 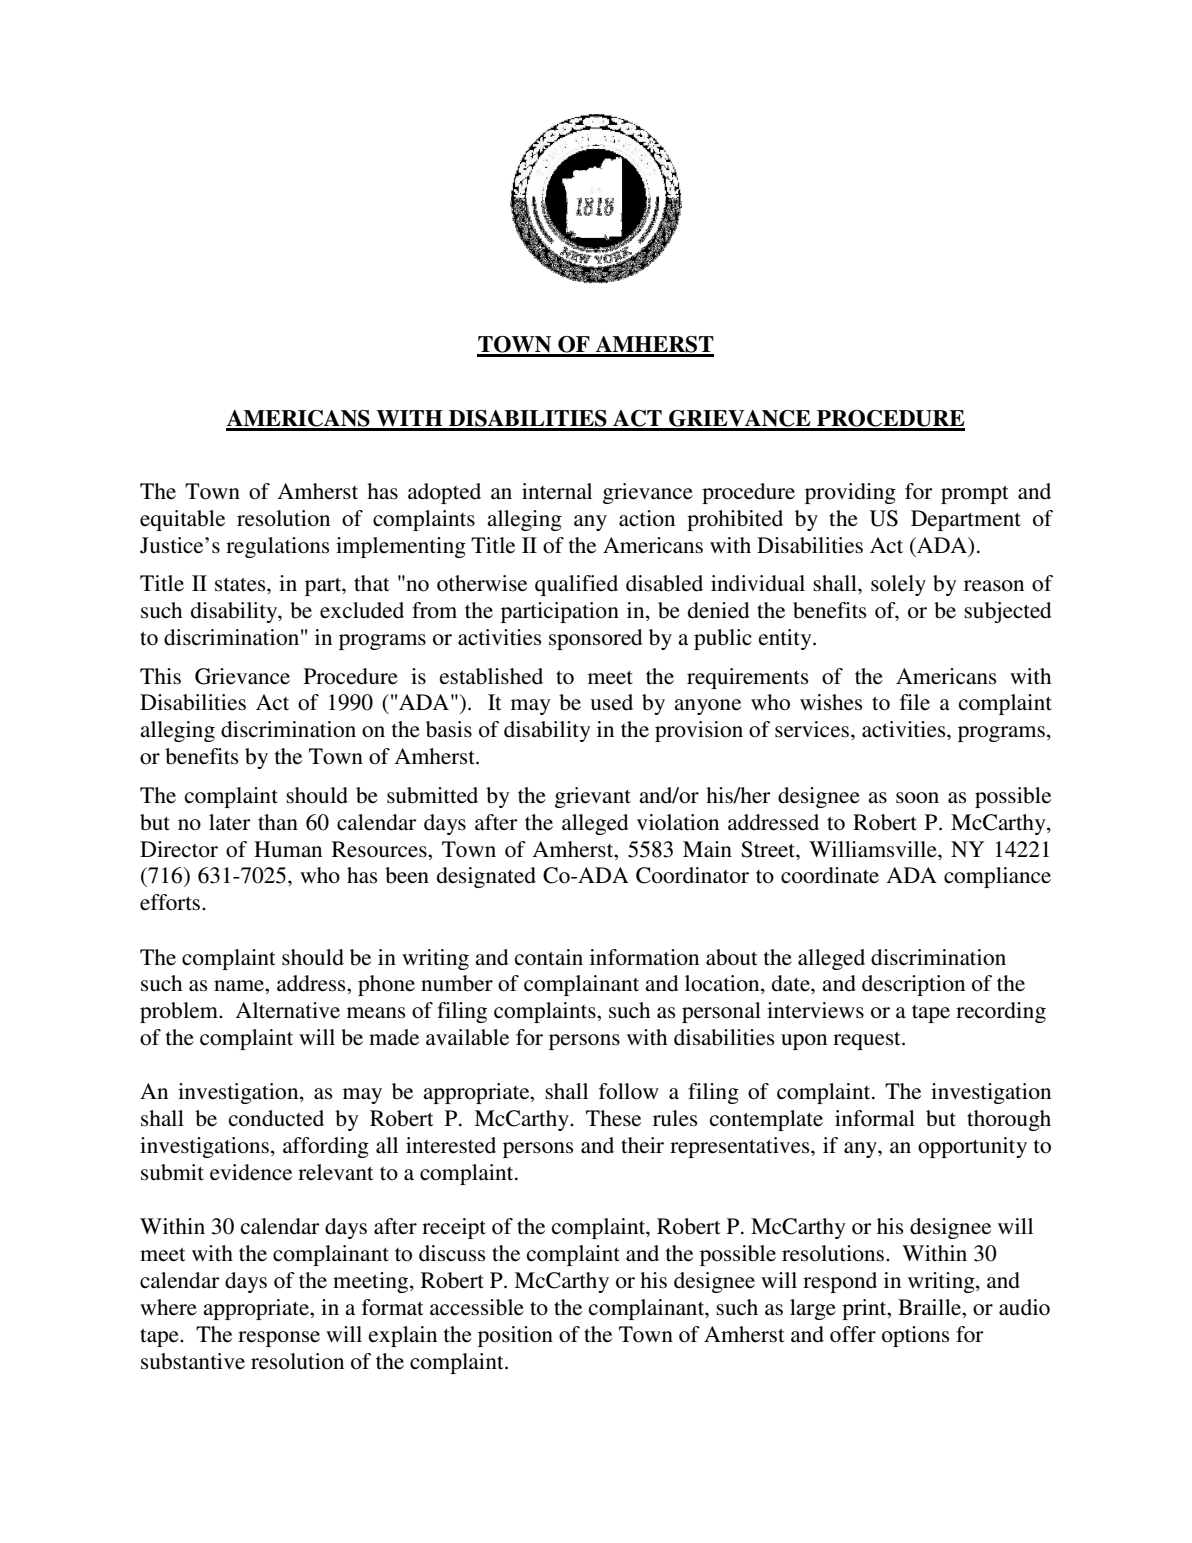 What do you see at coordinates (515, 1336) in the screenshot?
I see `position` at bounding box center [515, 1336].
